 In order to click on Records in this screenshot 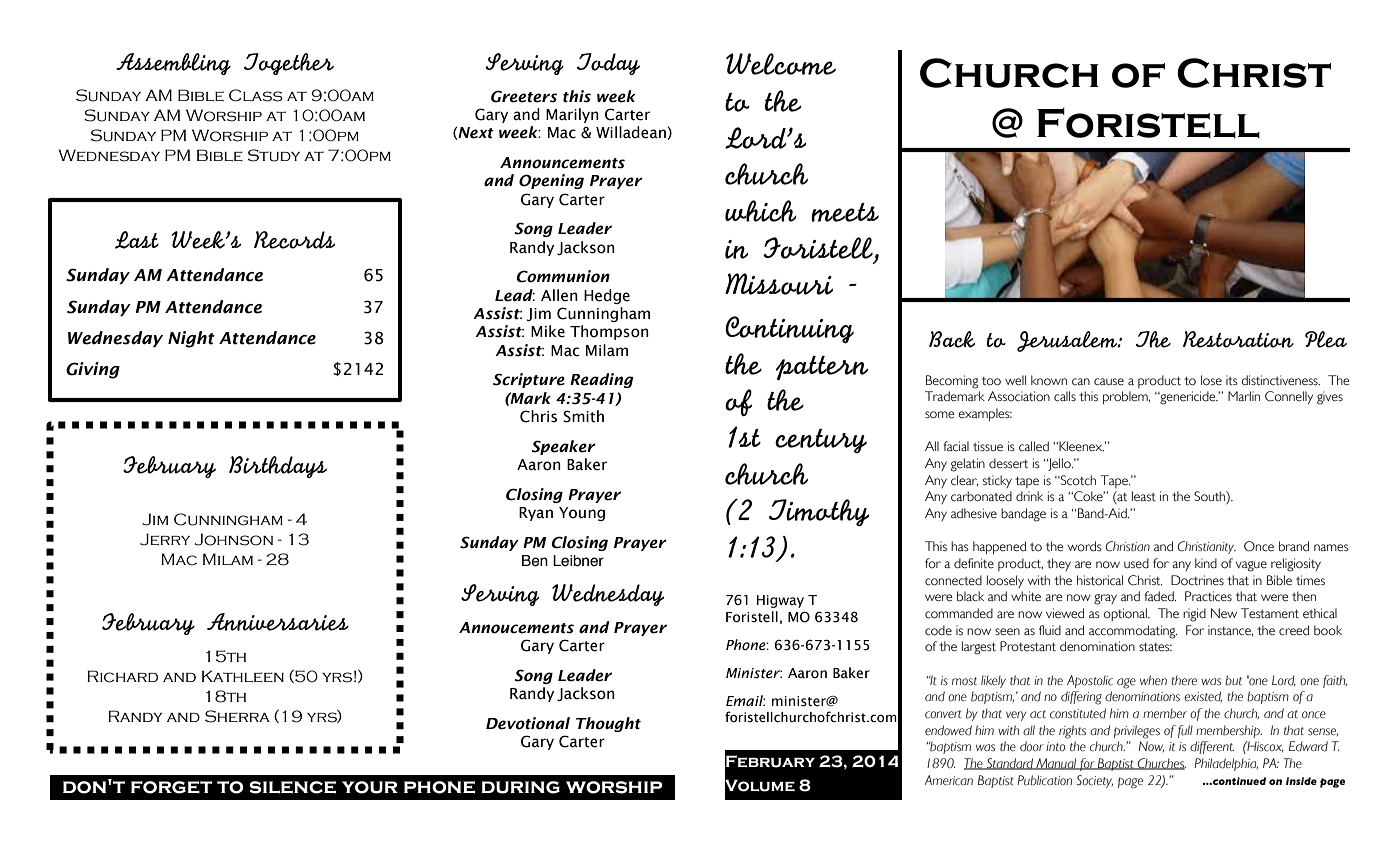, I will do `click(294, 240)`.
